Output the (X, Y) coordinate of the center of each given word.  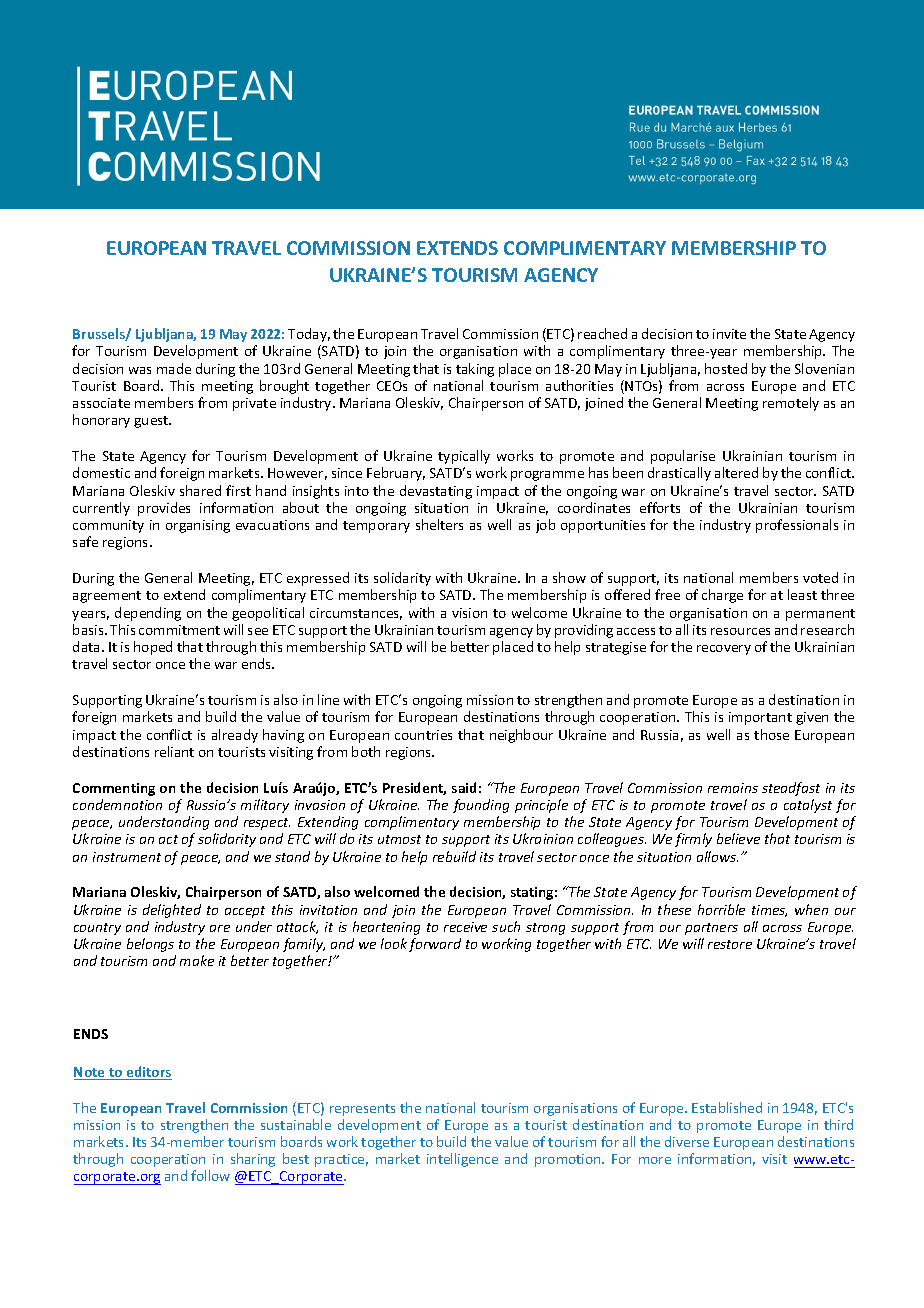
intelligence (462, 1160)
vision (469, 613)
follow (210, 1175)
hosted (726, 368)
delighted (172, 911)
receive (465, 927)
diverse (687, 1141)
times (769, 911)
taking (475, 370)
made (174, 368)
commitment (179, 630)
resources (740, 631)
